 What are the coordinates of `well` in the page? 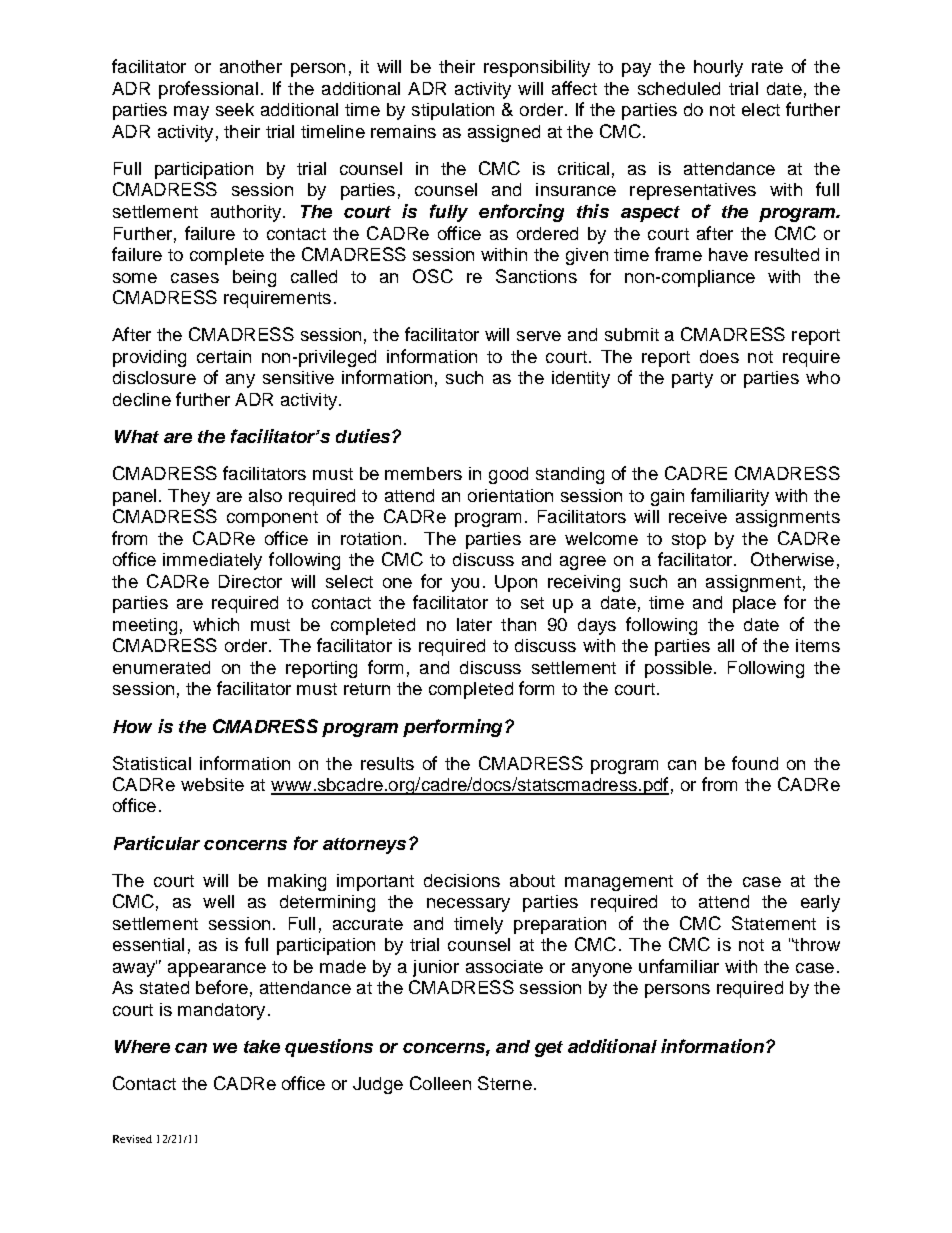 It's located at (218, 901).
